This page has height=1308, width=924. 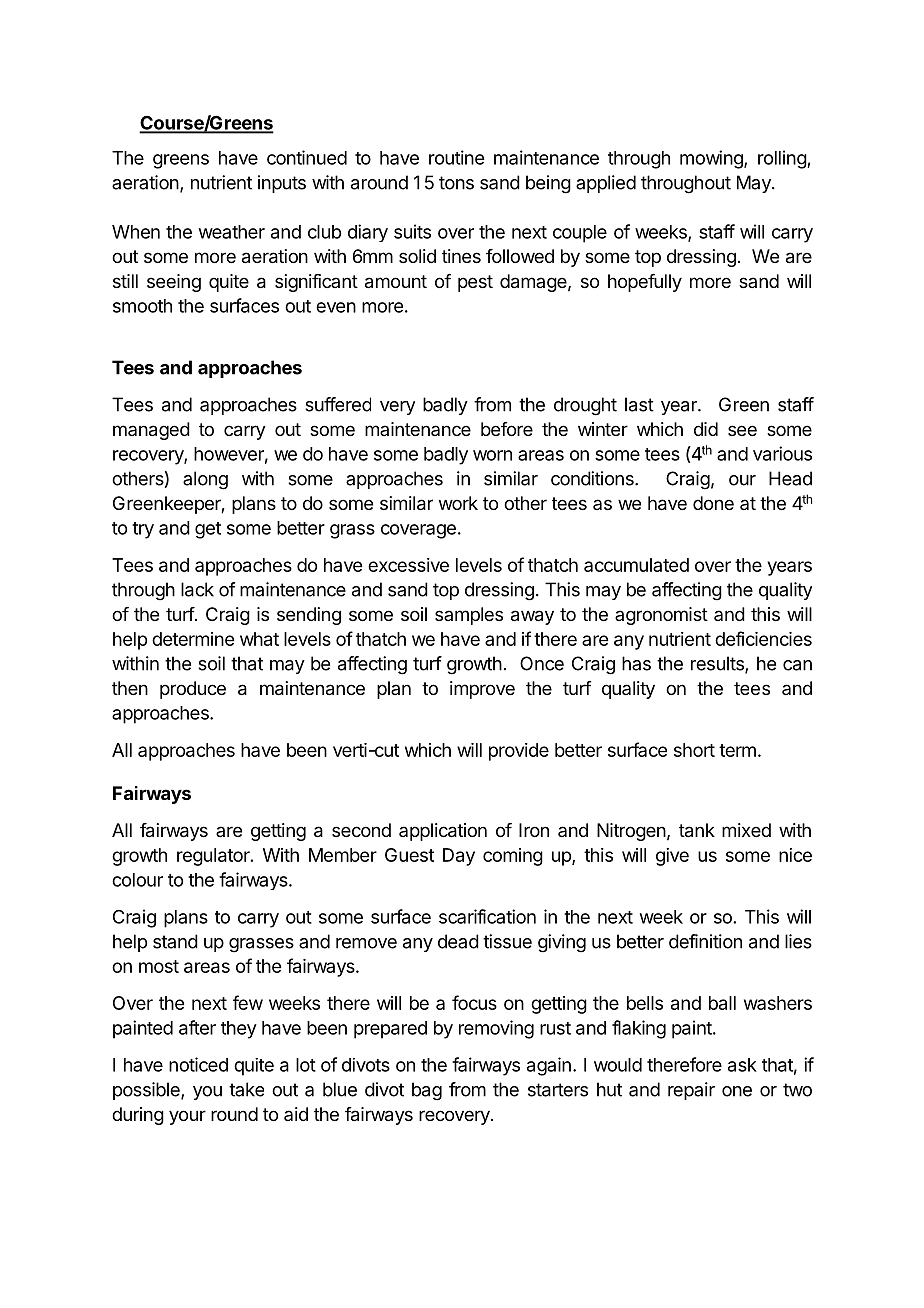 What do you see at coordinates (443, 832) in the page?
I see `application` at bounding box center [443, 832].
